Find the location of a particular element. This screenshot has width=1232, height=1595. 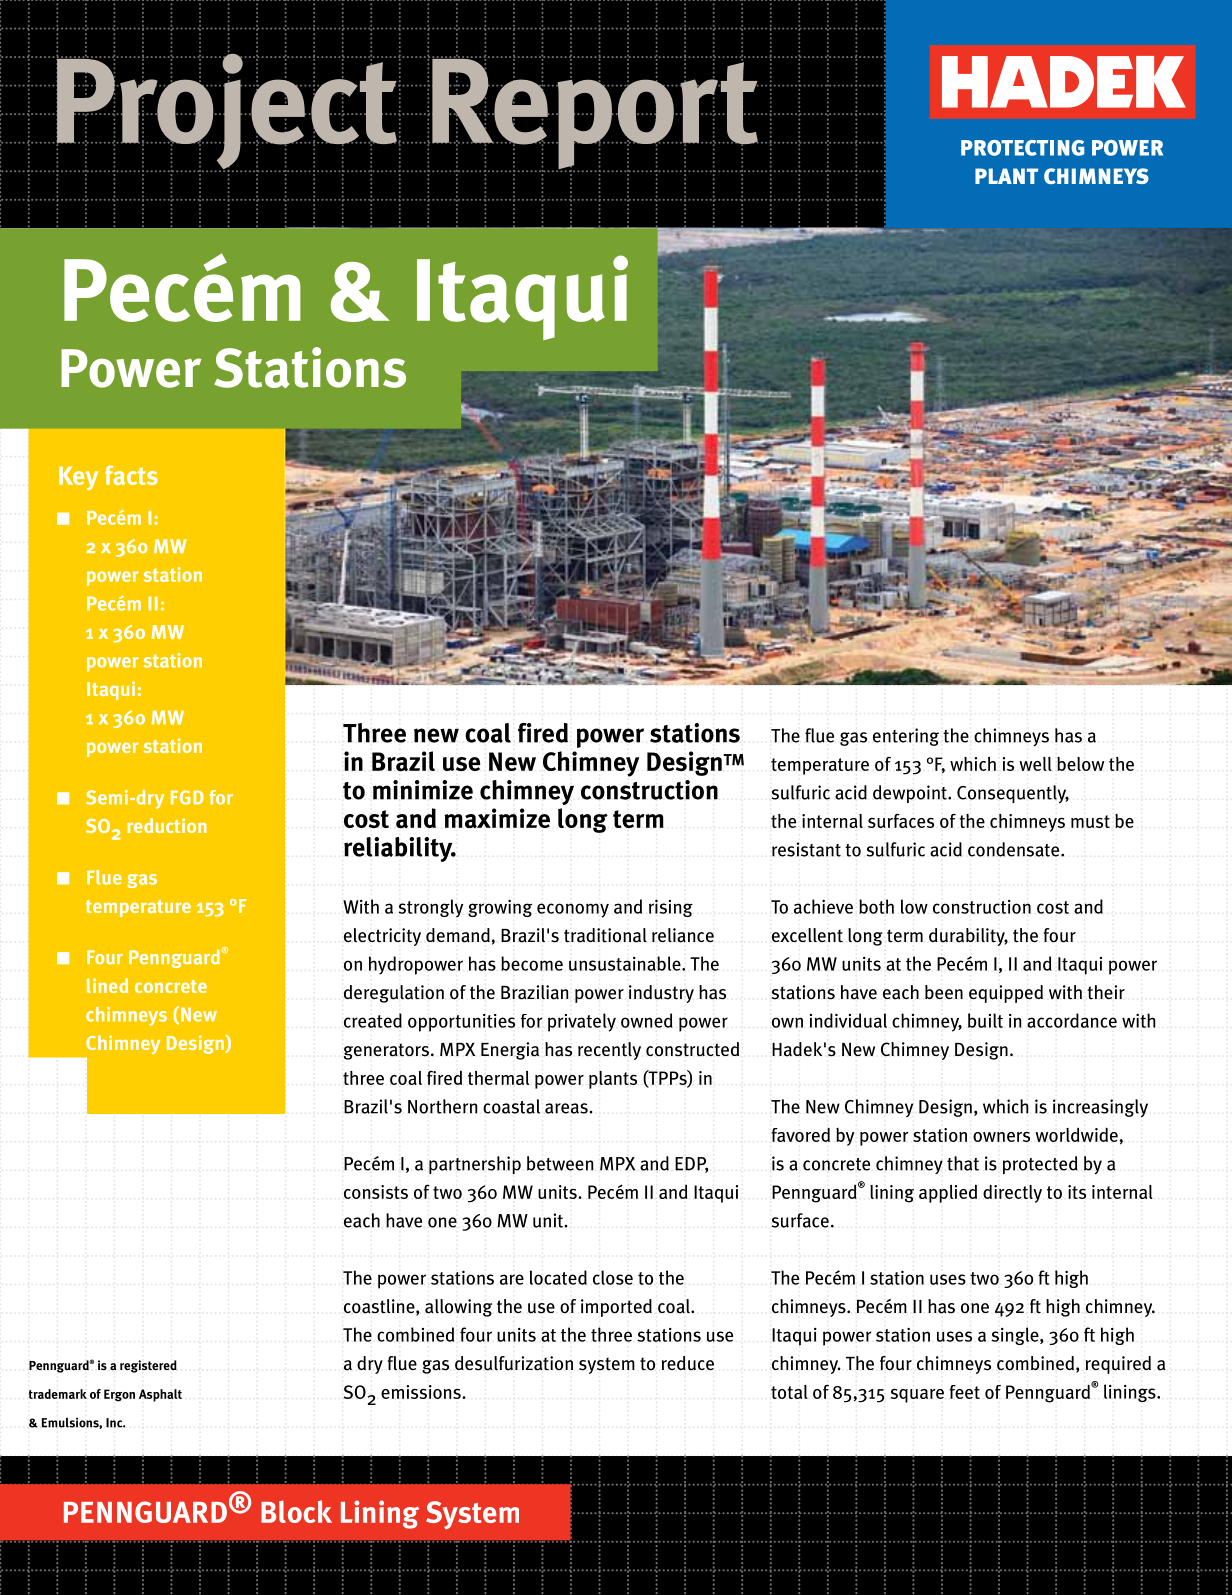

Consequently is located at coordinates (1013, 794).
